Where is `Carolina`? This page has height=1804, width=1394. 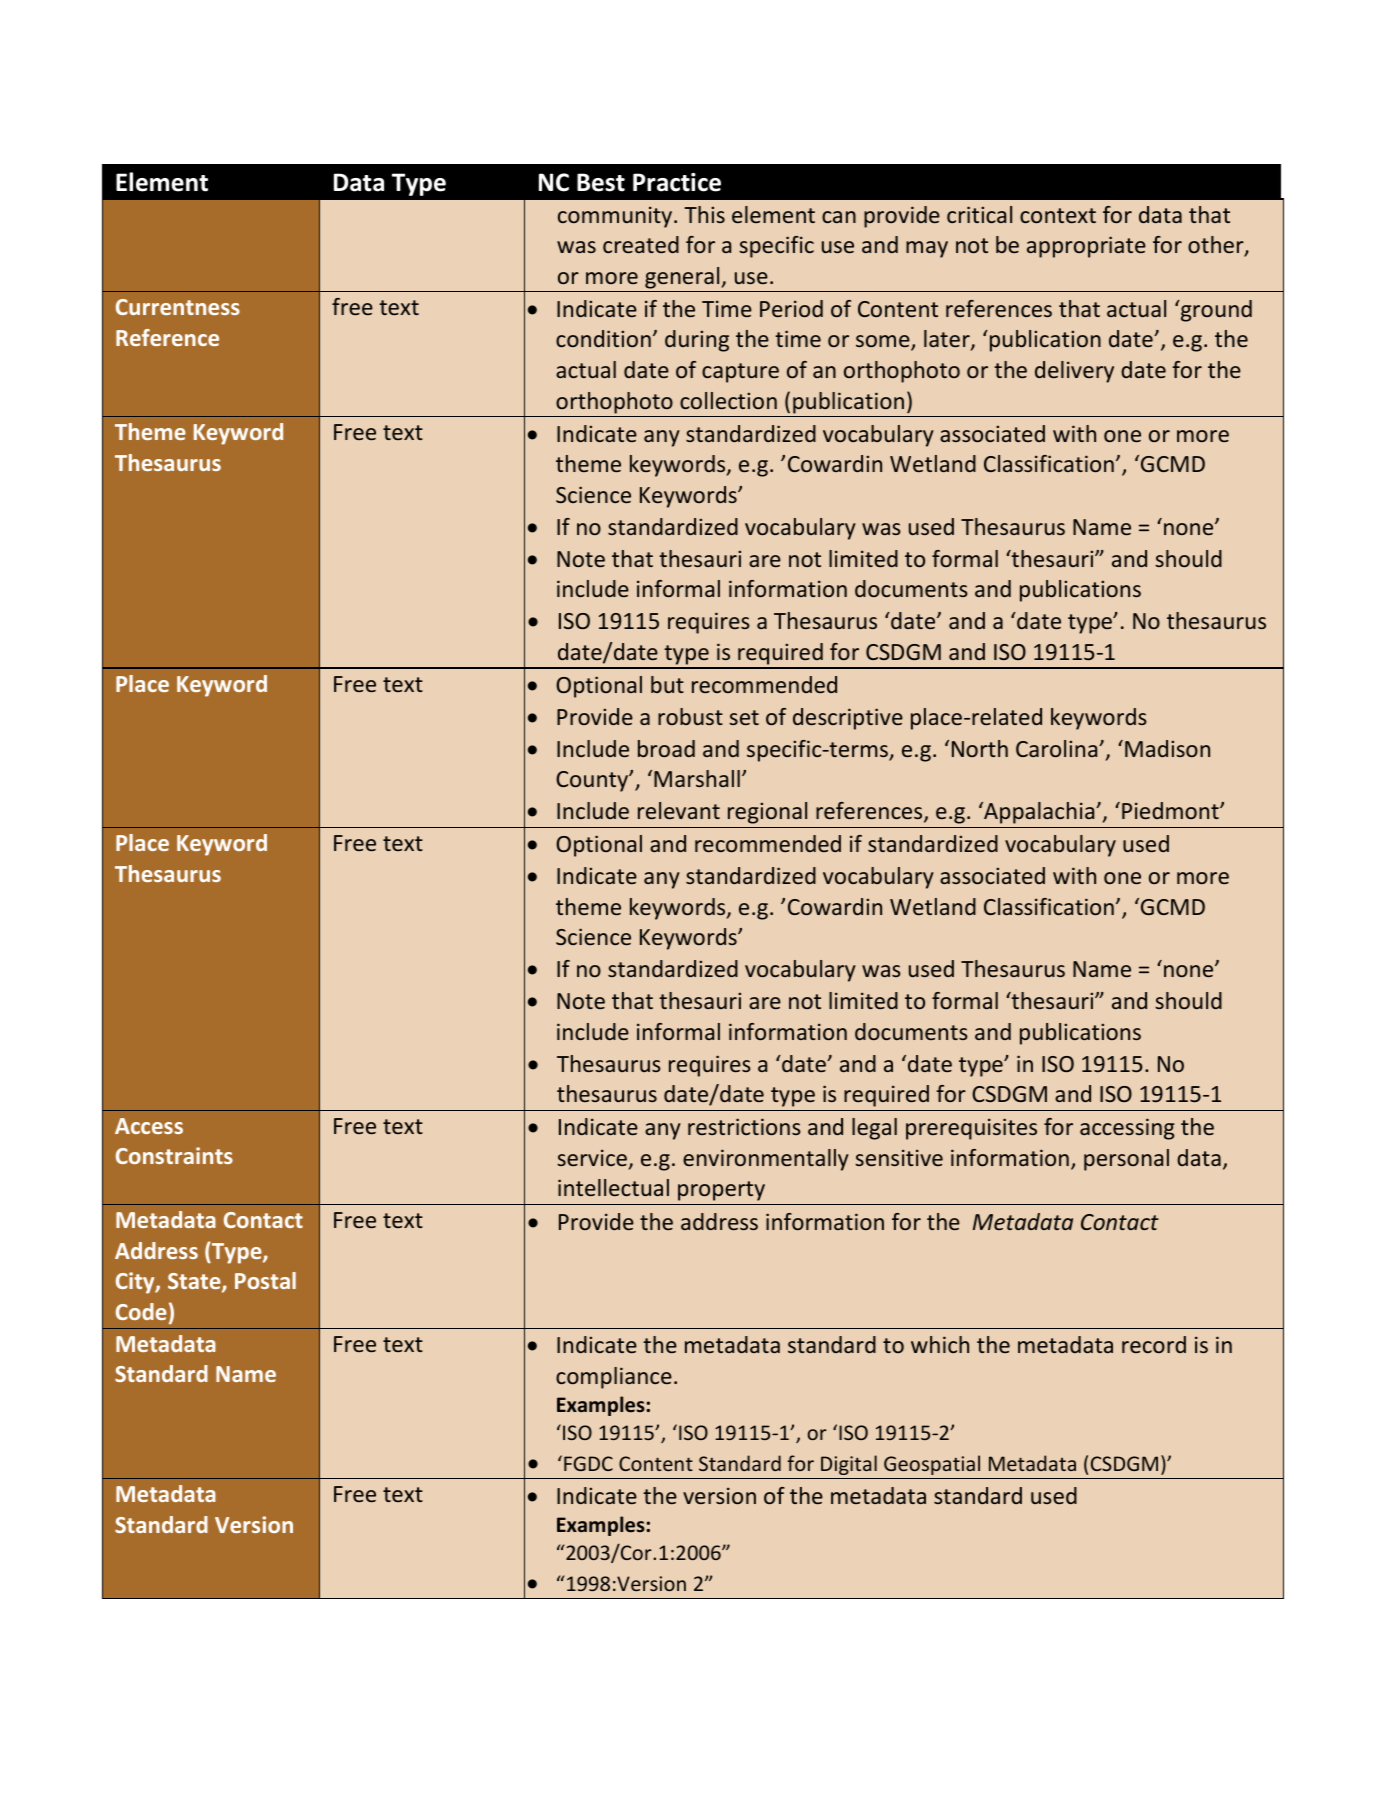
Carolina is located at coordinates (1058, 748).
